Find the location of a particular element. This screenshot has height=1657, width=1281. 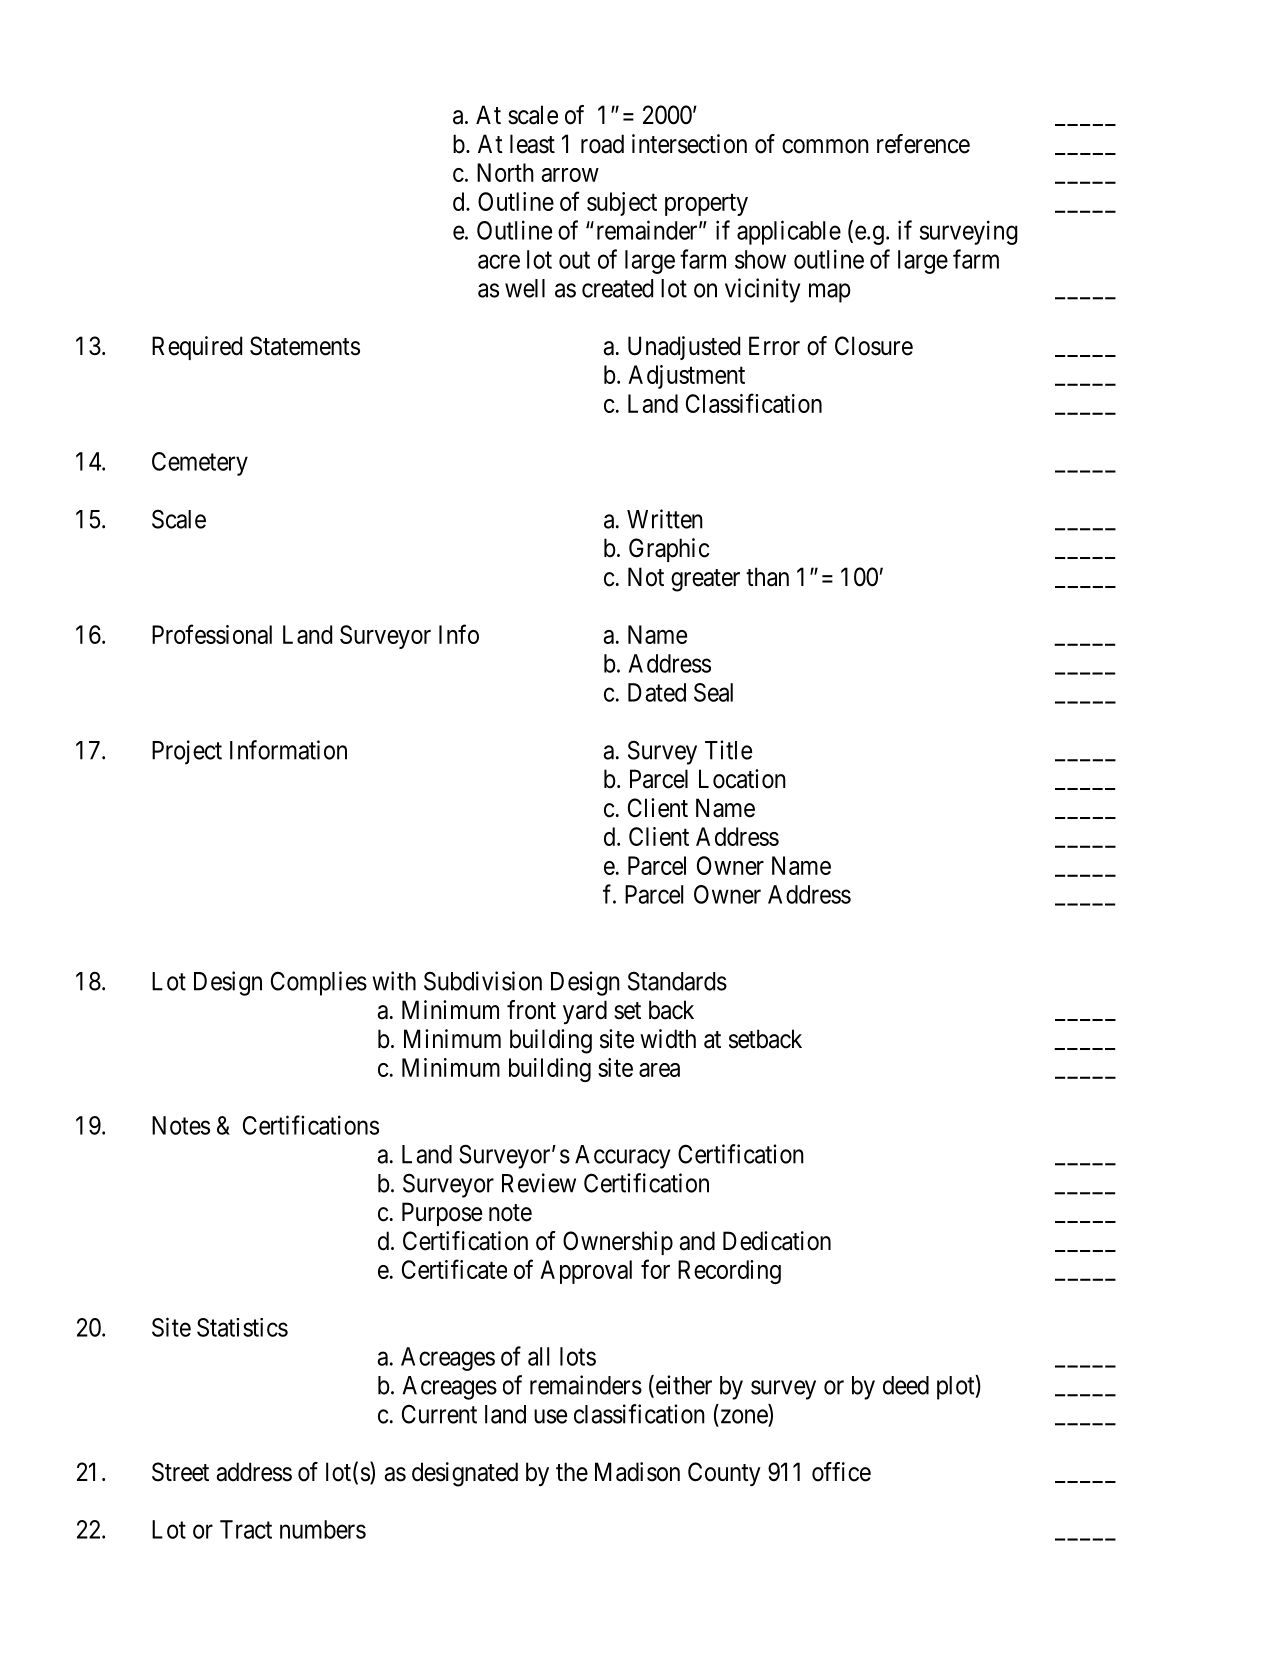

use is located at coordinates (550, 1416).
